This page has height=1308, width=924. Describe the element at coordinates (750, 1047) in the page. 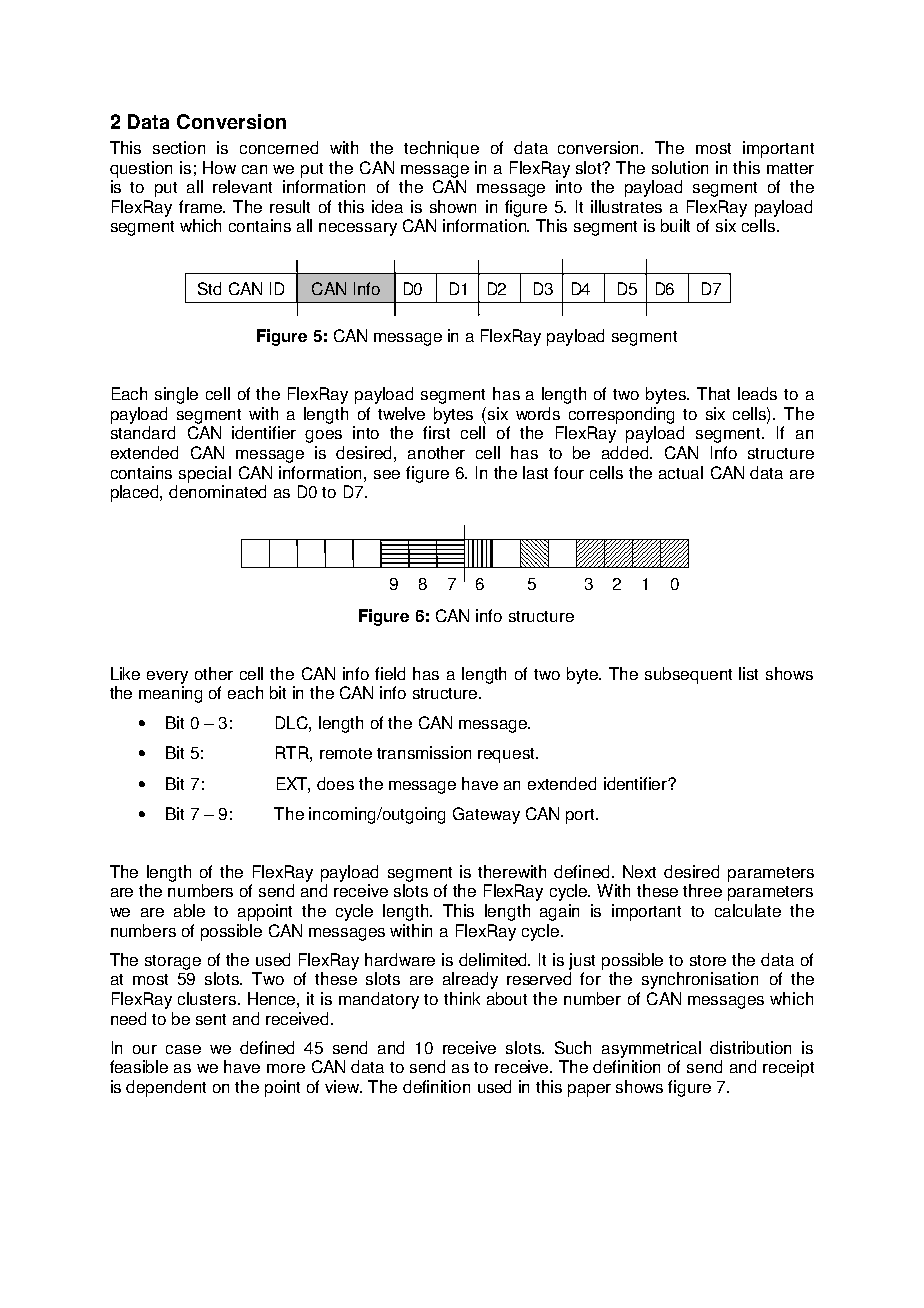

I see `distribution` at that location.
